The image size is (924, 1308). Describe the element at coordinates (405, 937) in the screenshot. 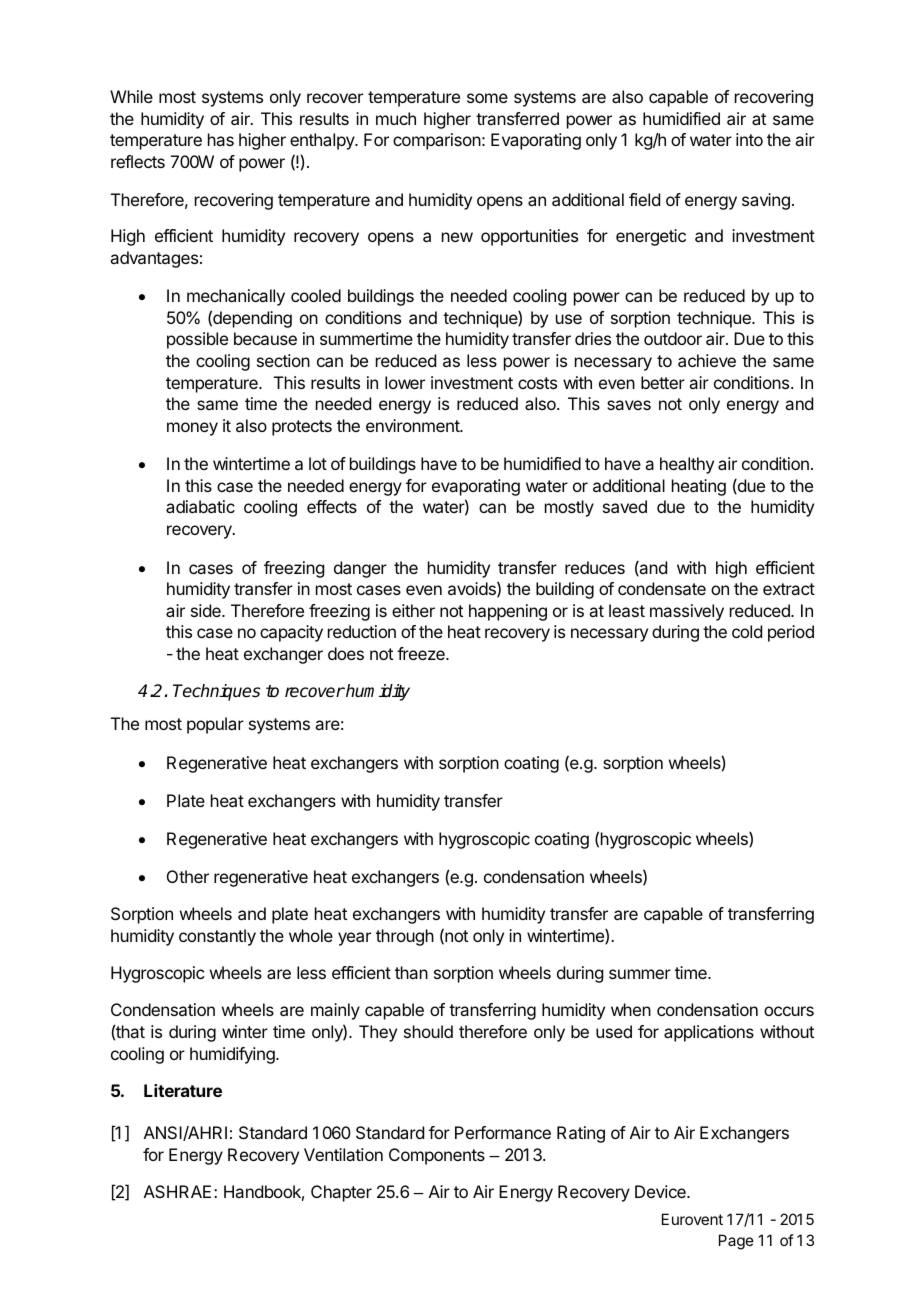

I see `through` at that location.
